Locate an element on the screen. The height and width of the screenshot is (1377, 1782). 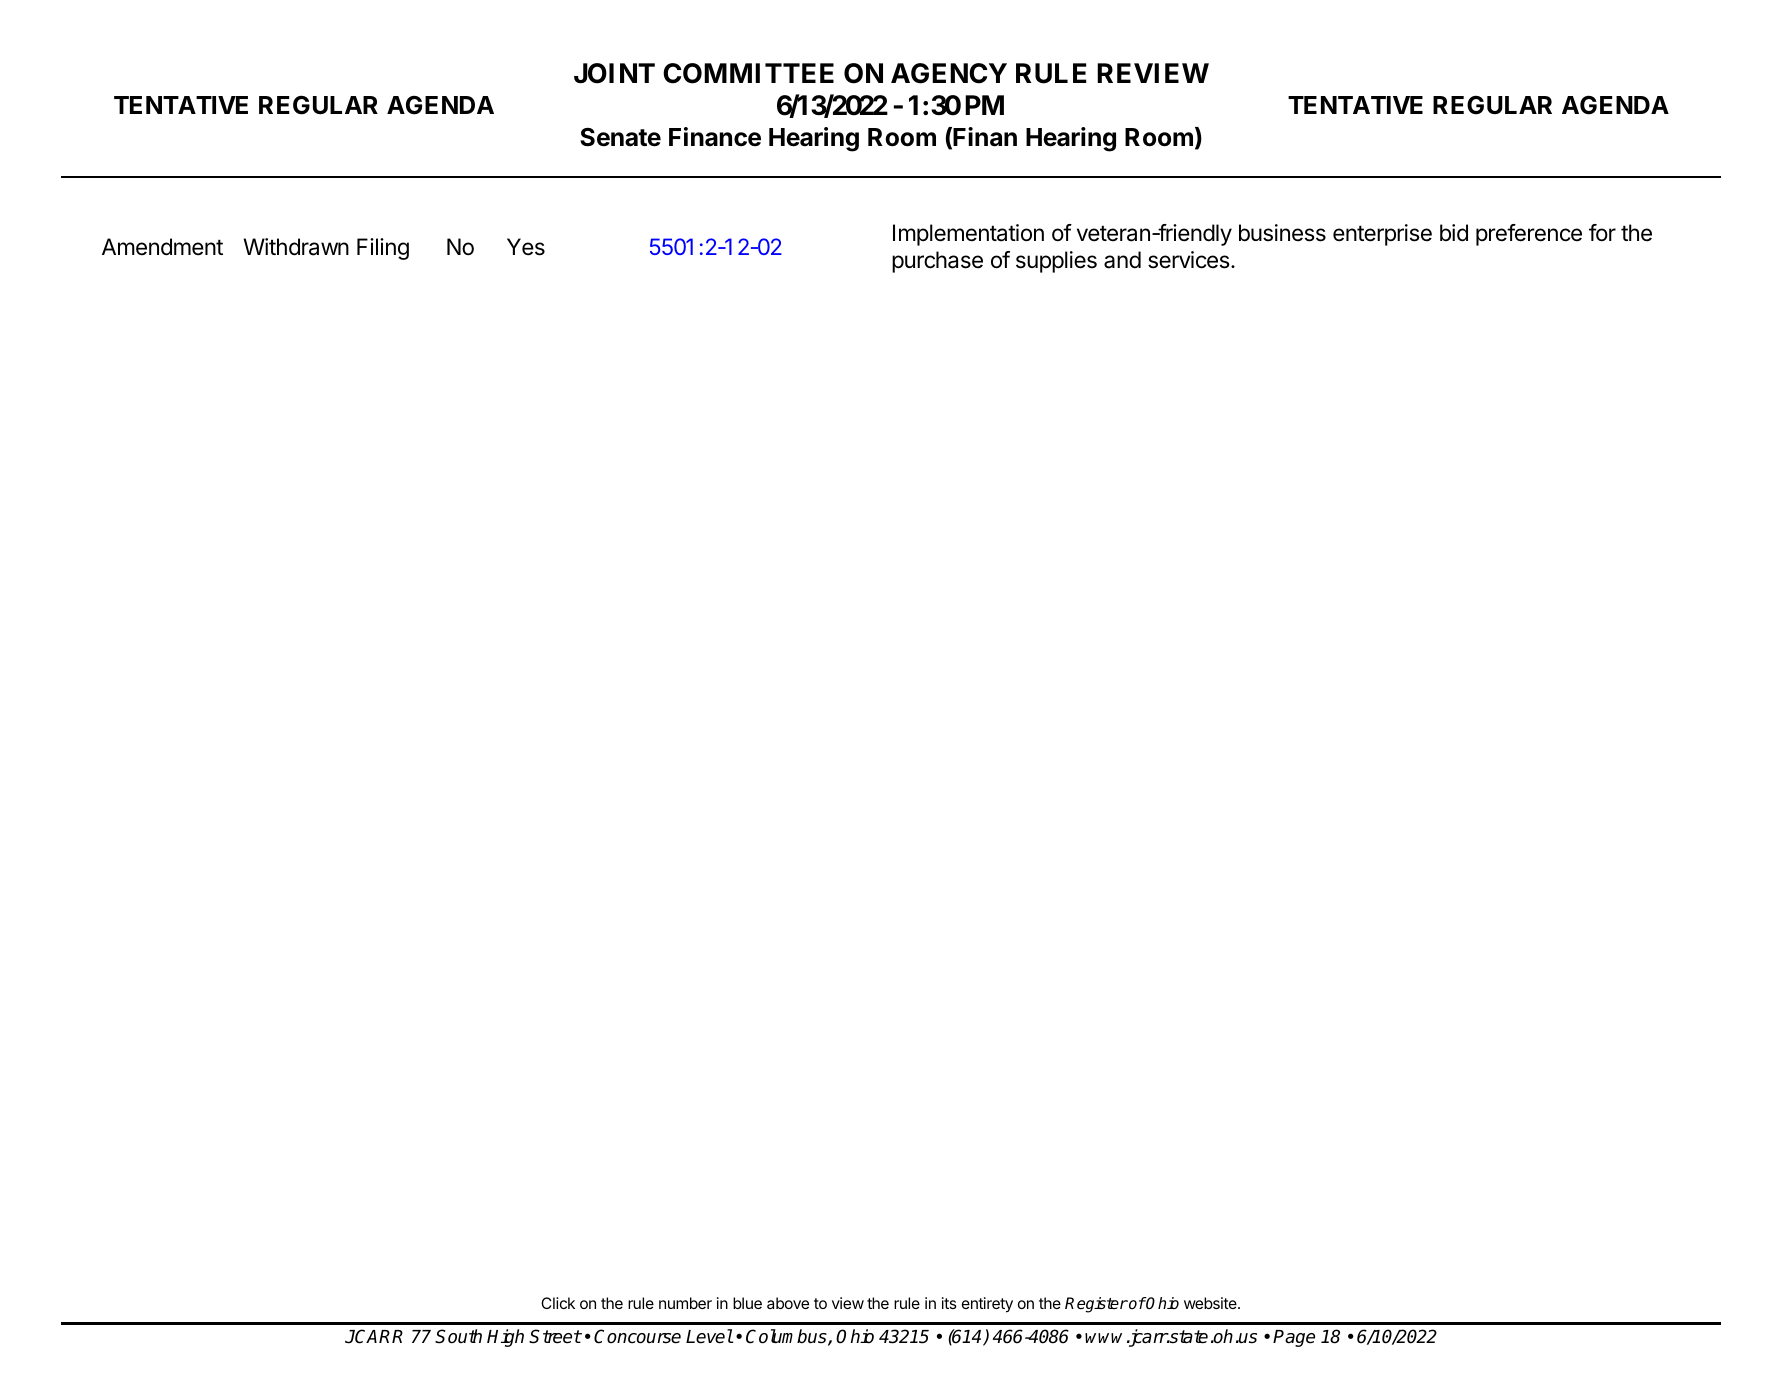
bid is located at coordinates (1454, 233).
